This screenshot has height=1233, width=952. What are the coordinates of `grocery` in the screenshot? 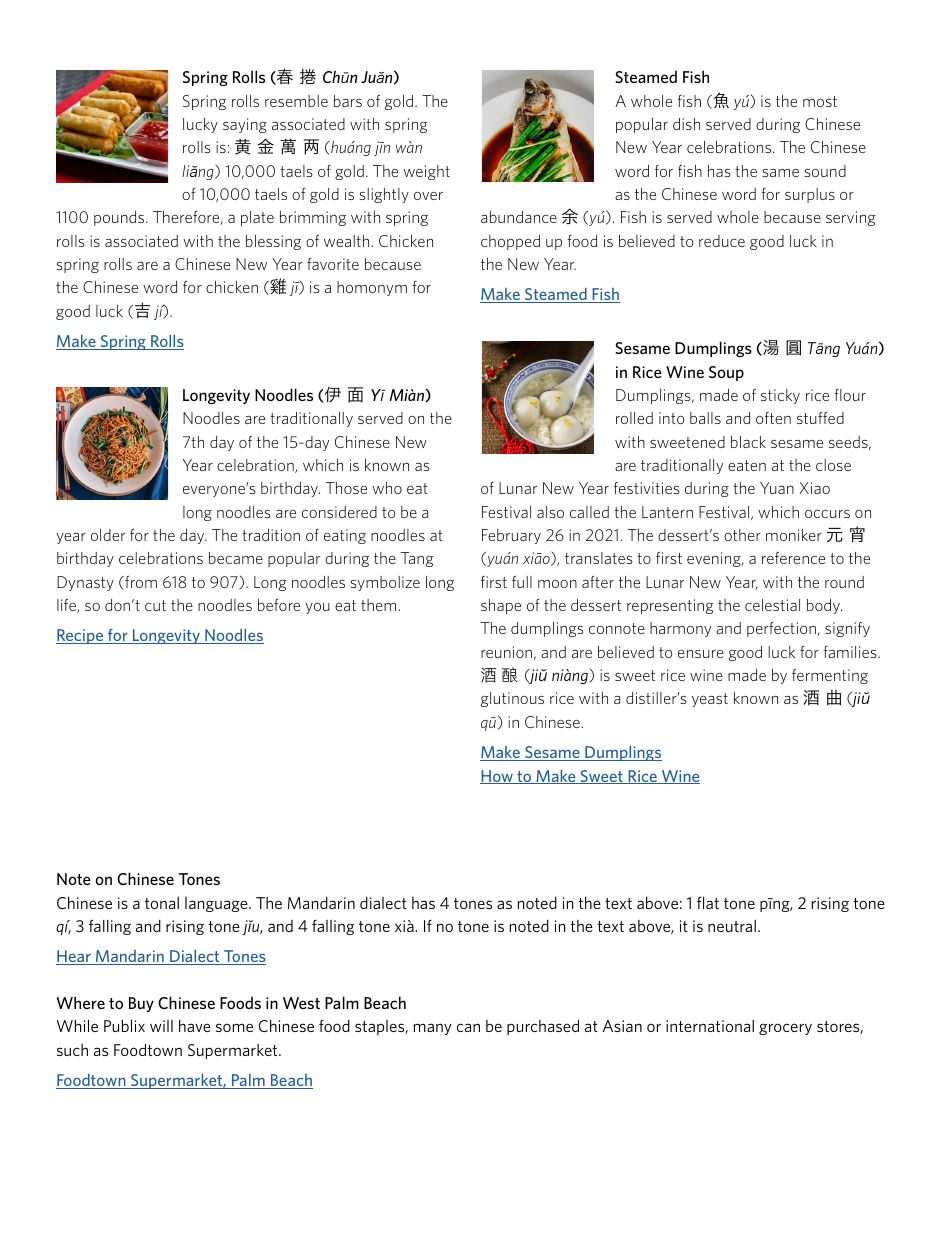 It's located at (785, 1029).
